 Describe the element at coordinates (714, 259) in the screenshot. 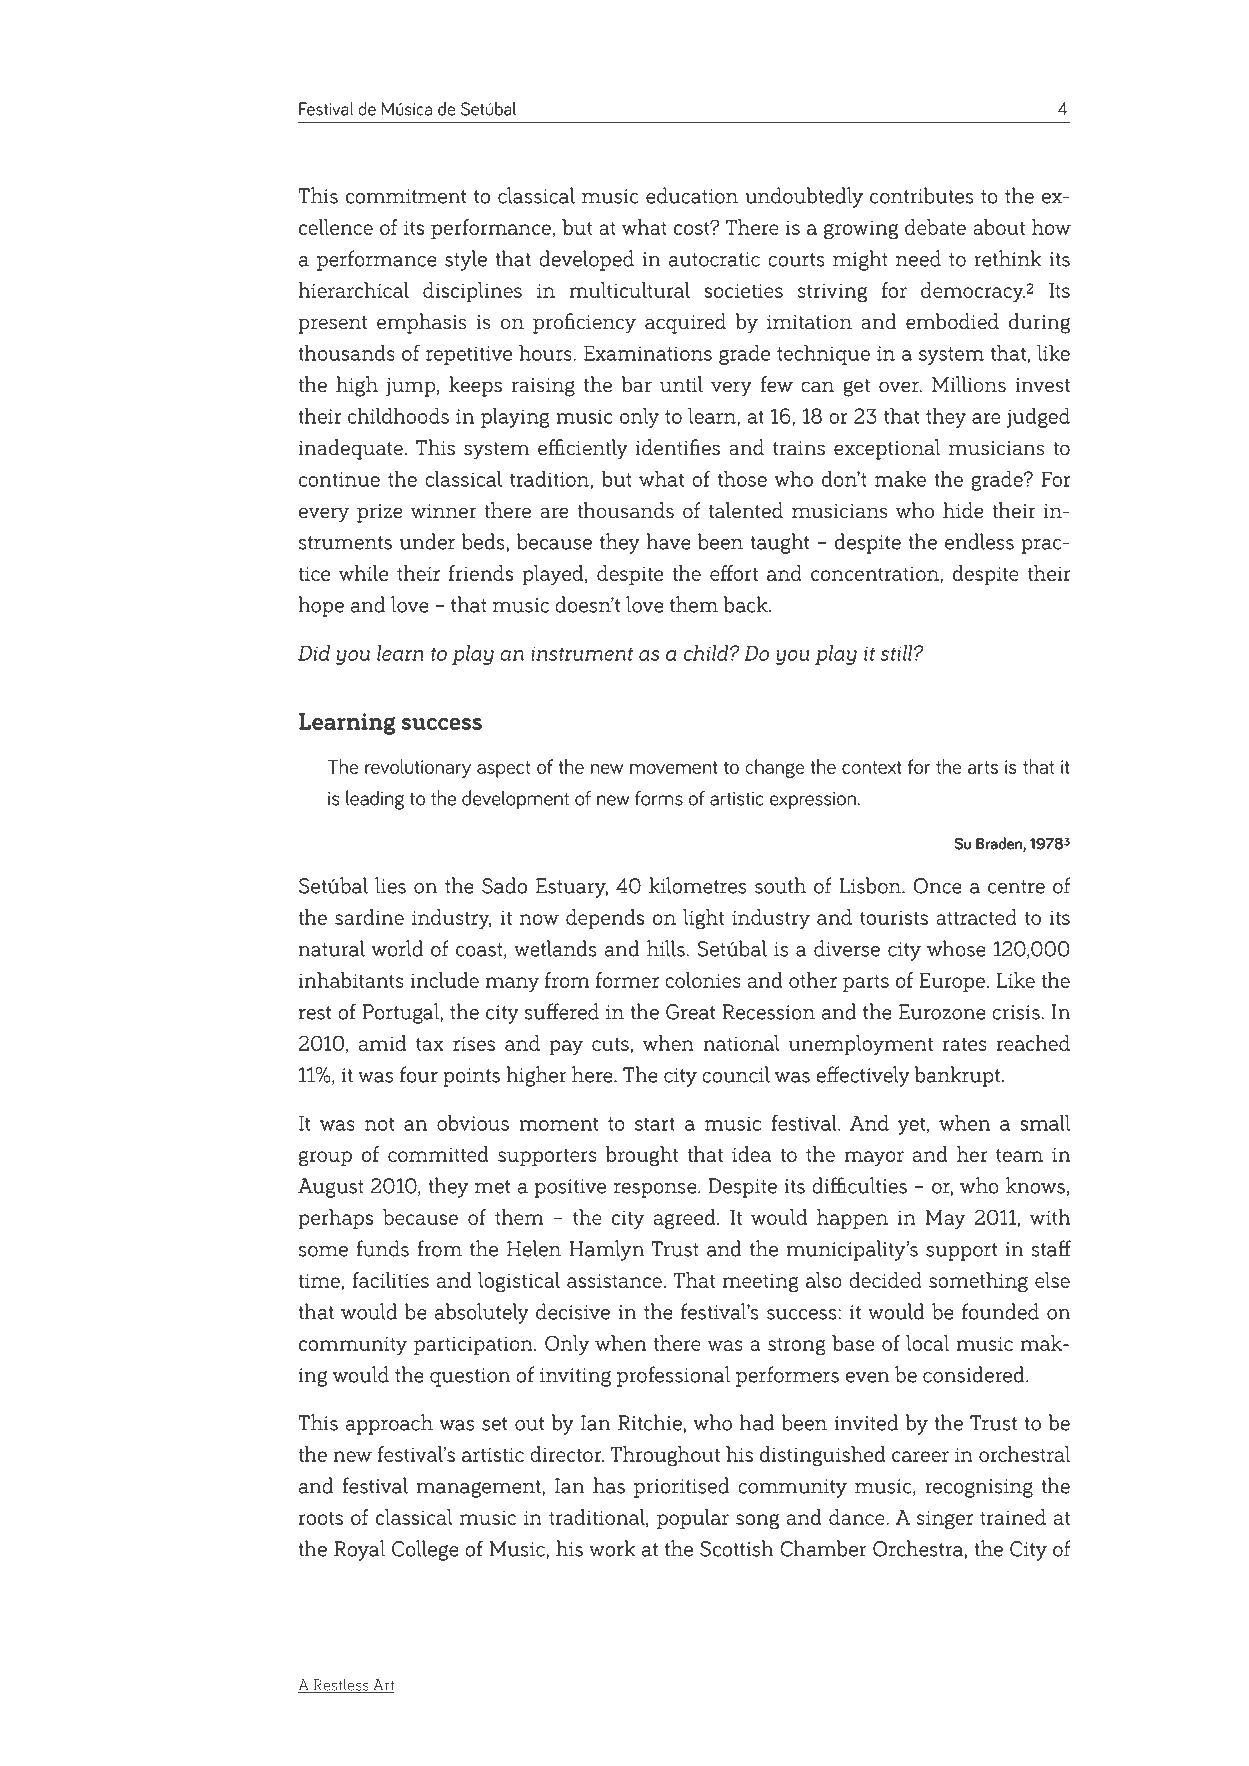

I see `autocratic` at that location.
